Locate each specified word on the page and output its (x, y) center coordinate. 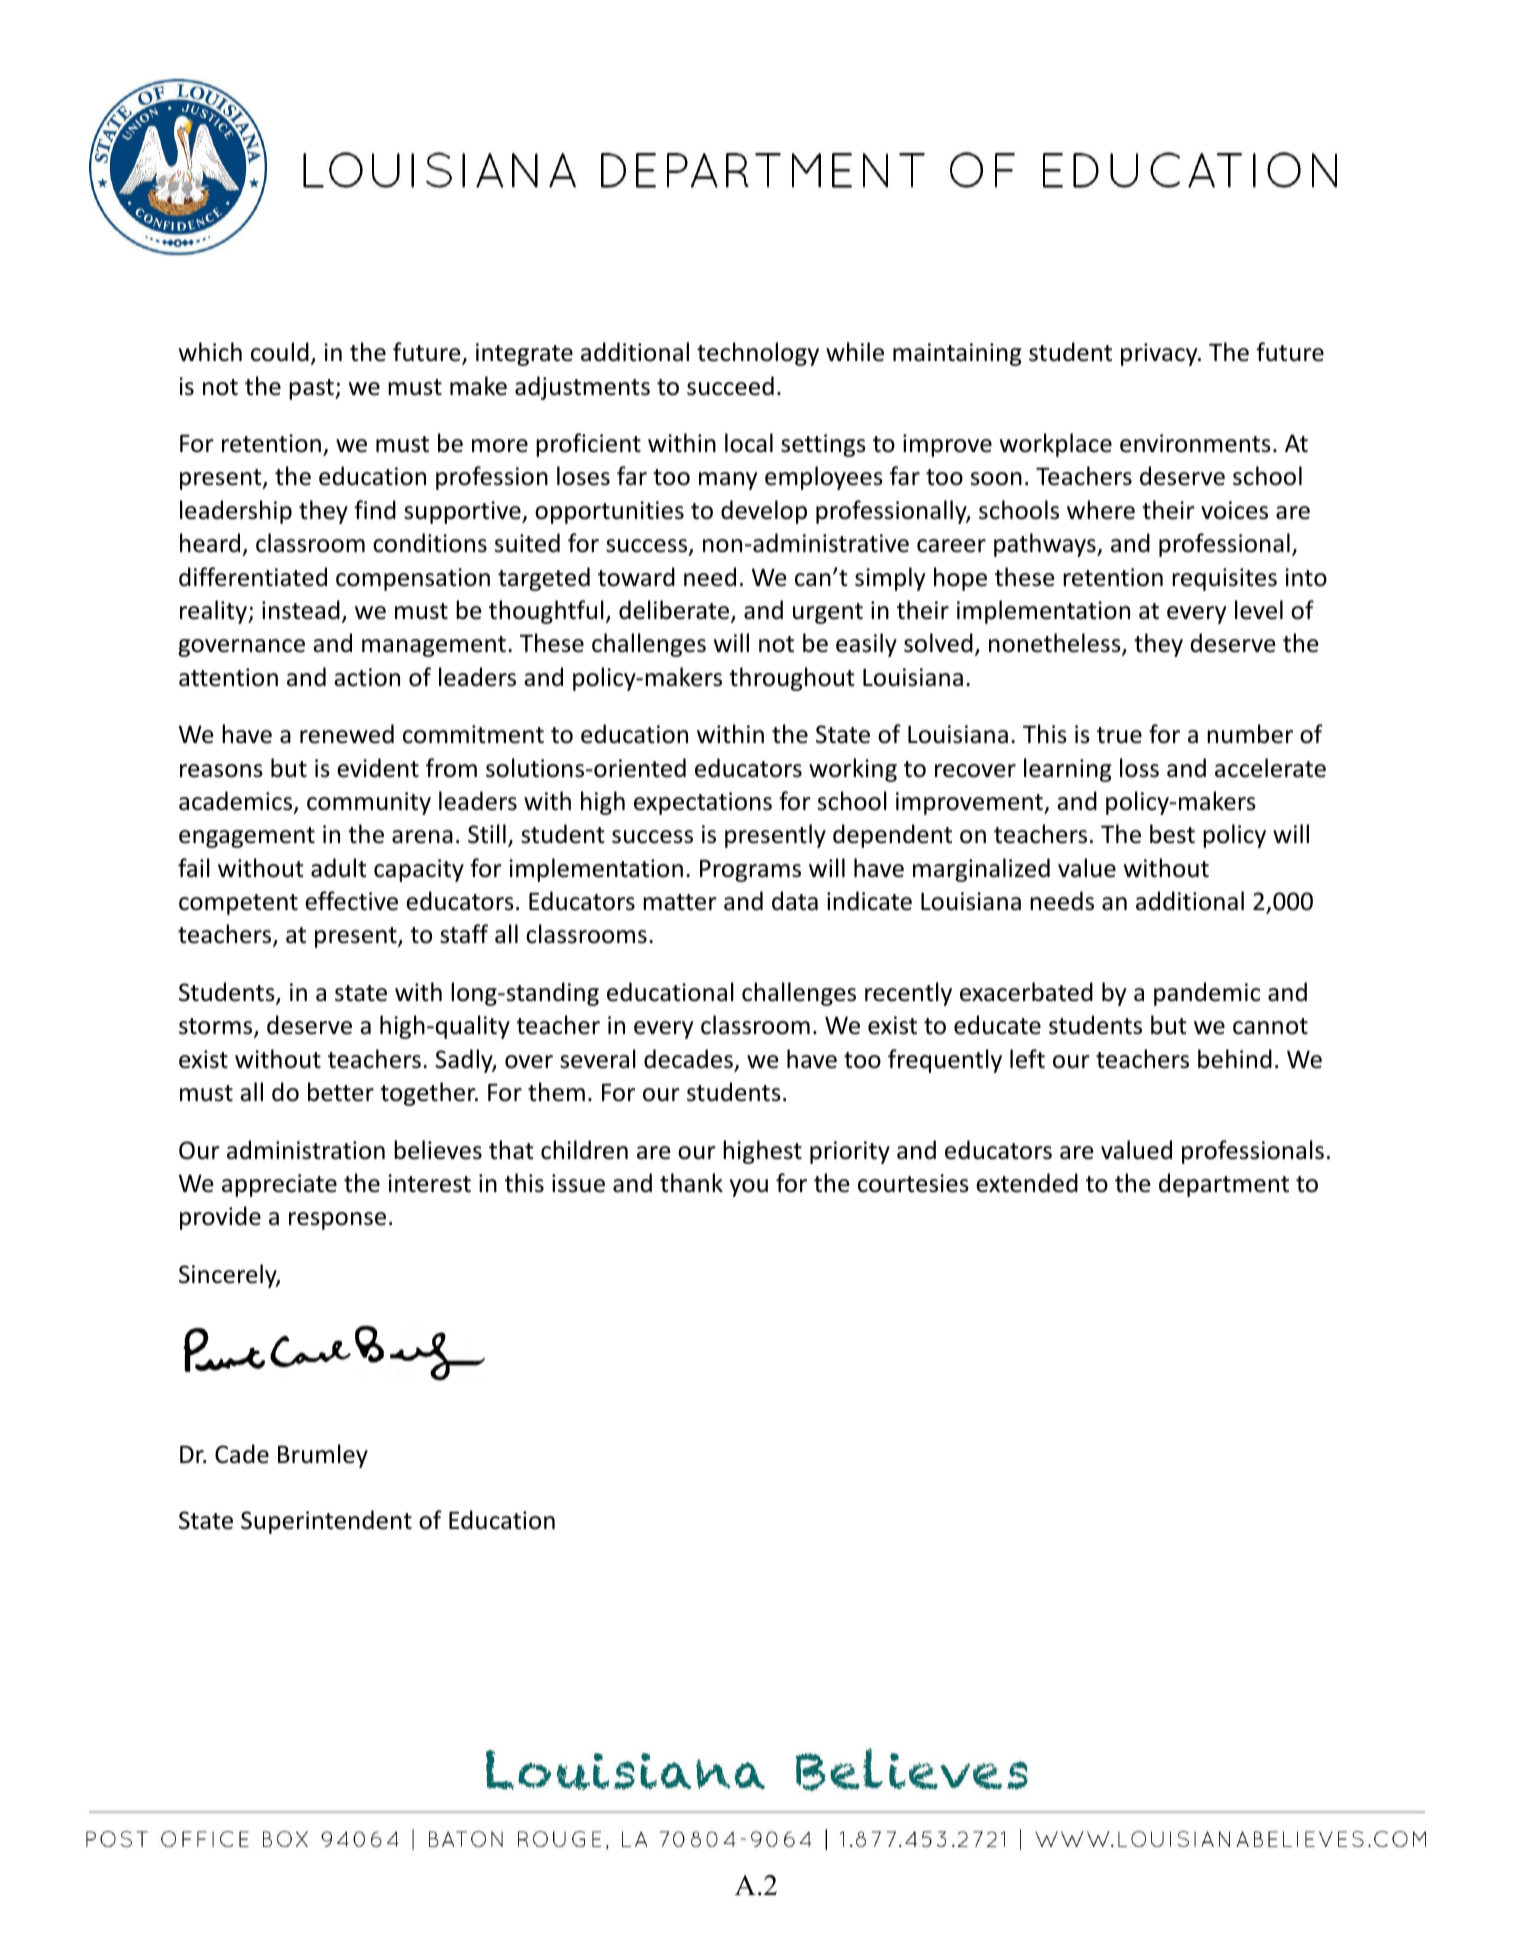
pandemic (1207, 994)
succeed (730, 386)
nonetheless (1055, 643)
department (1224, 1185)
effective (351, 901)
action (367, 677)
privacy (1160, 354)
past (312, 389)
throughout (792, 679)
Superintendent (326, 1522)
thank (691, 1183)
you (749, 1188)
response (337, 1221)
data (795, 901)
